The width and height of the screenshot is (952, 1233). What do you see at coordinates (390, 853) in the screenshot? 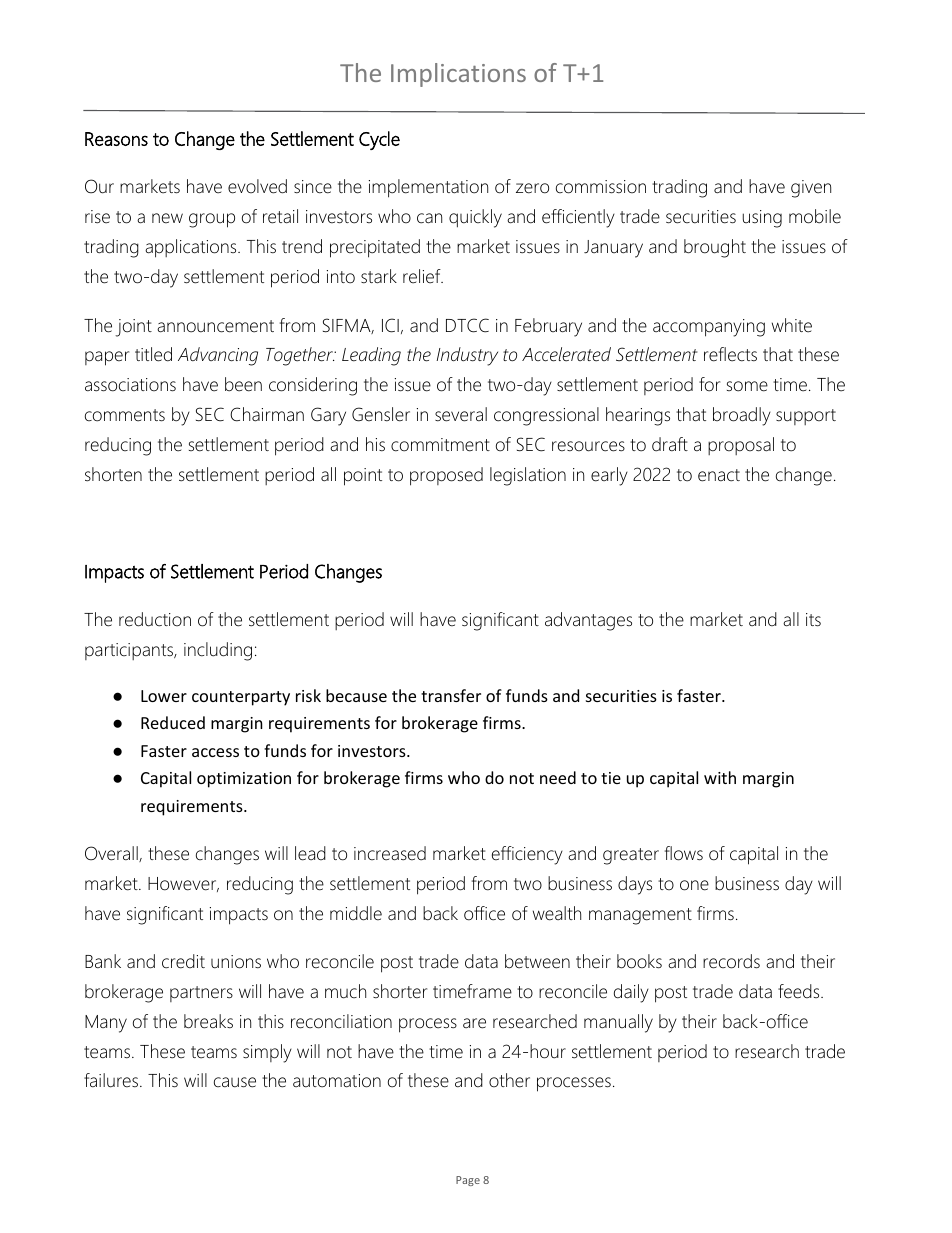
I see `increased` at bounding box center [390, 853].
